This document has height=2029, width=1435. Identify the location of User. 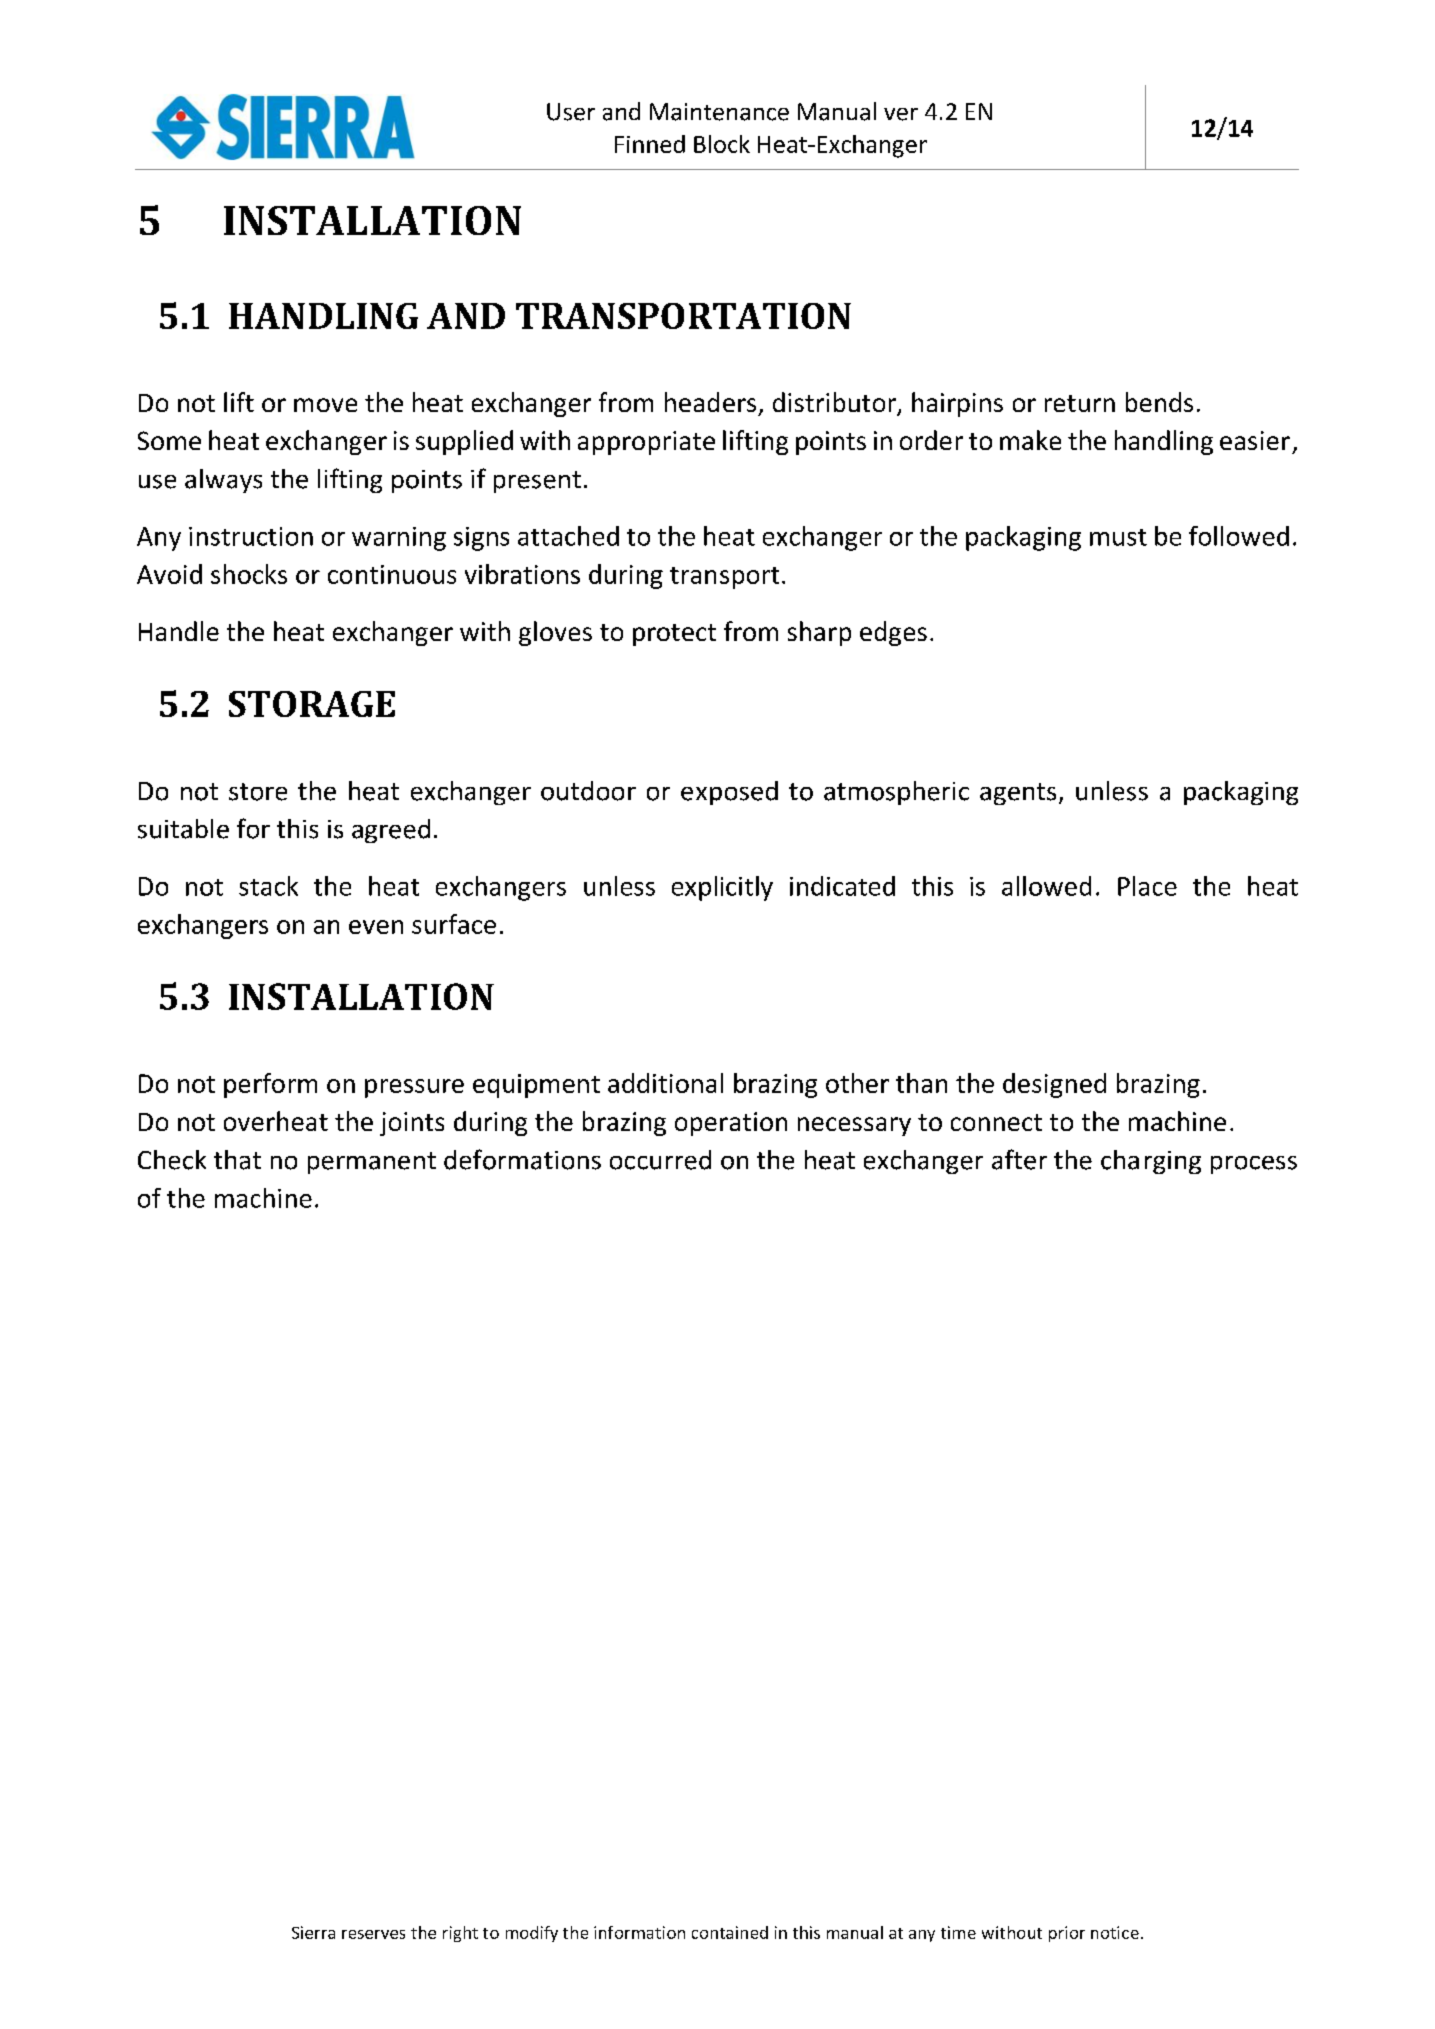
(571, 112).
